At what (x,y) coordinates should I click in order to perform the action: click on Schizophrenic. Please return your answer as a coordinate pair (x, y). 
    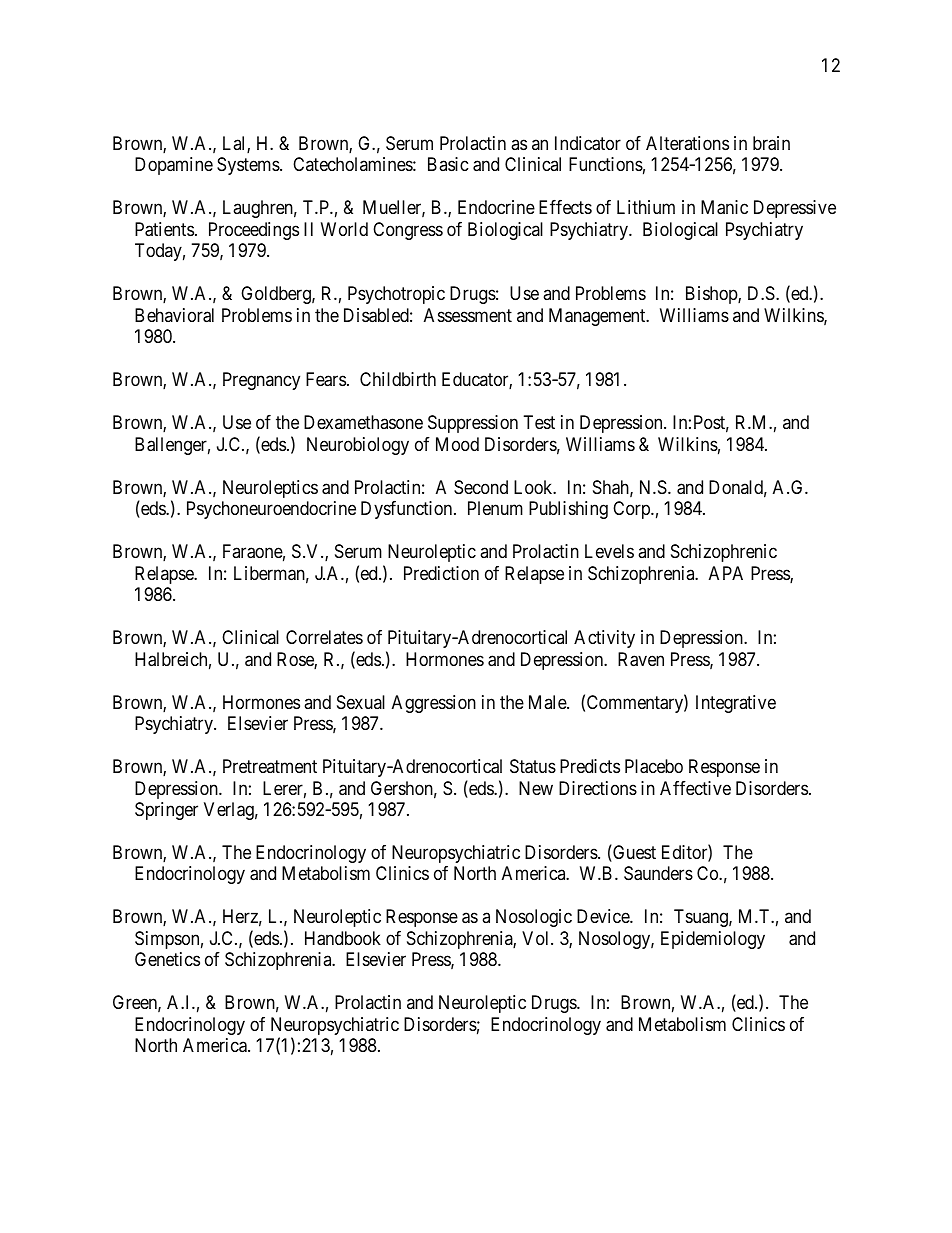
    Looking at the image, I should click on (724, 553).
